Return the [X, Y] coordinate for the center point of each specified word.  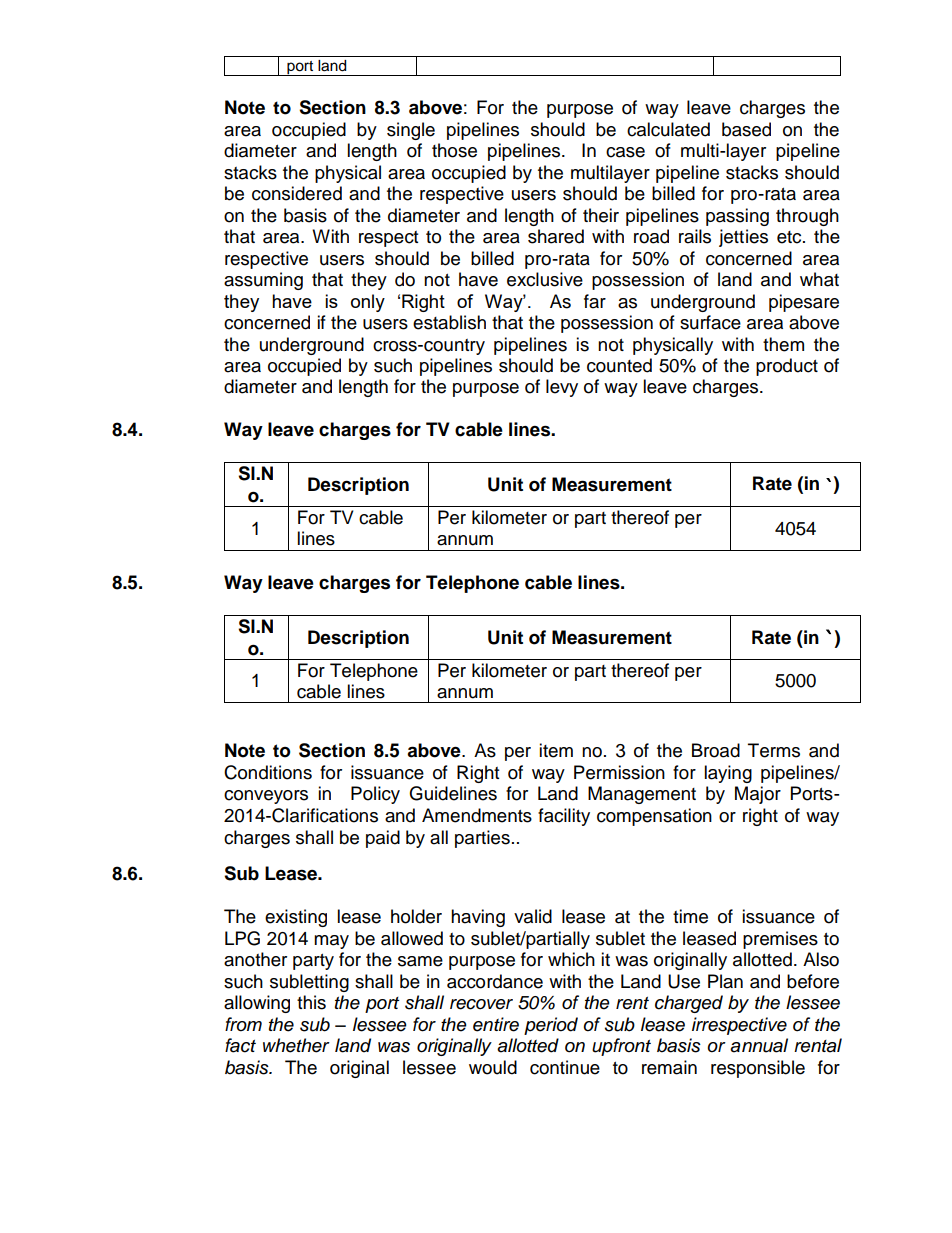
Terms [774, 750]
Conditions [268, 772]
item [556, 750]
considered [297, 193]
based [746, 129]
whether [296, 1045]
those [454, 150]
